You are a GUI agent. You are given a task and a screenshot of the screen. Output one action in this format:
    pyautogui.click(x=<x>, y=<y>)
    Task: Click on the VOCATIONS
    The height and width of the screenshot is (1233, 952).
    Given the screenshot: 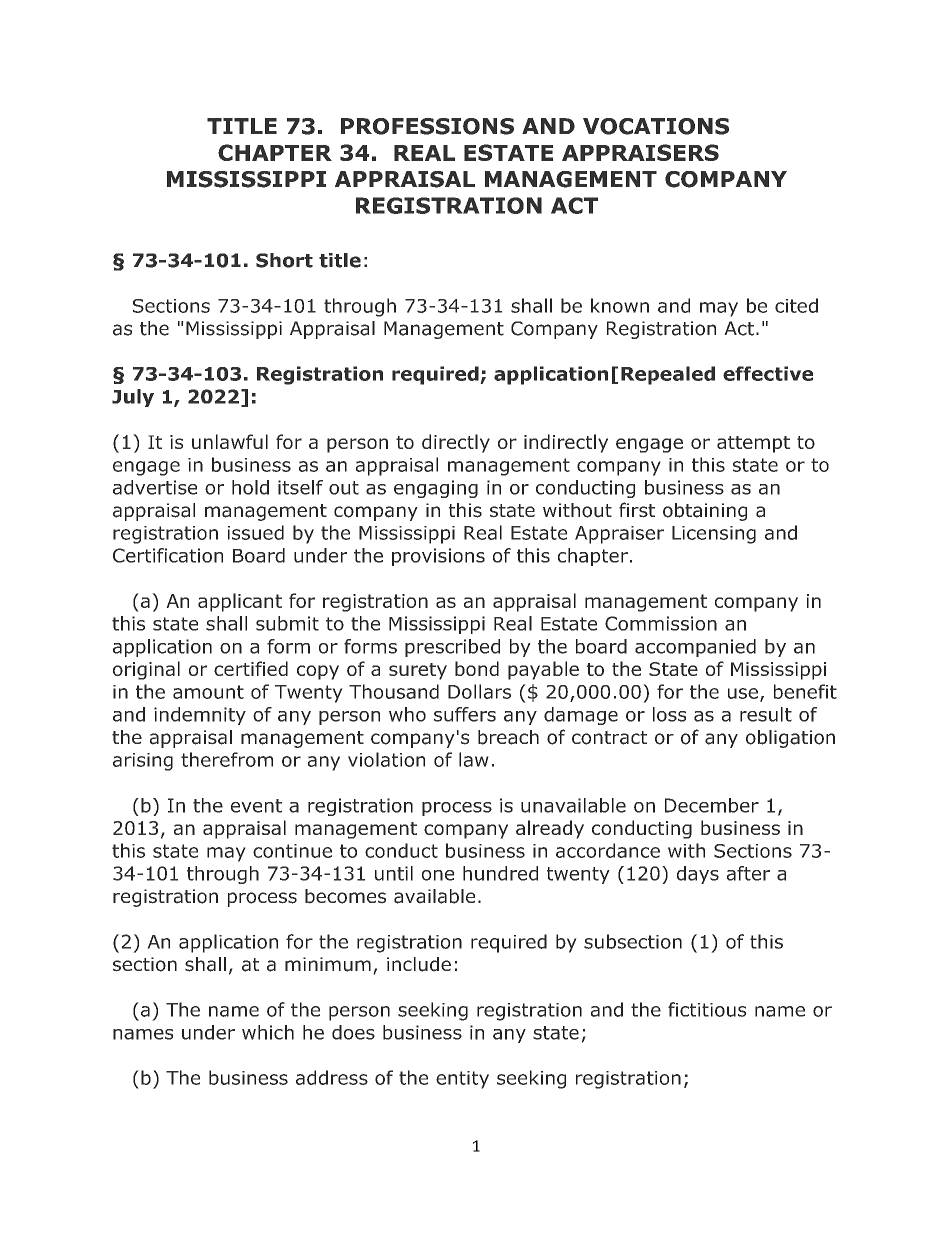 What is the action you would take?
    pyautogui.click(x=656, y=126)
